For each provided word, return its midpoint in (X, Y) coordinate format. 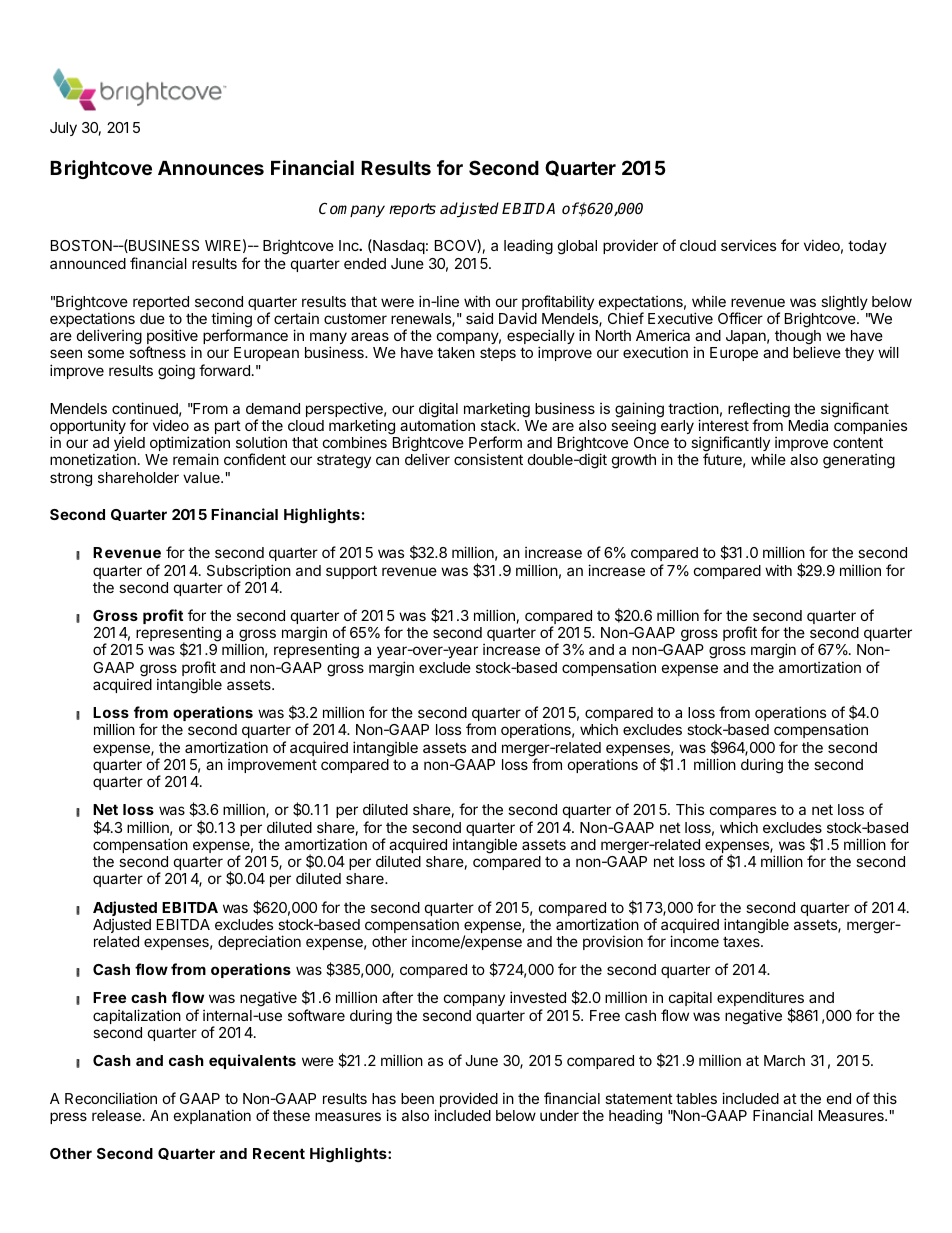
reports (412, 210)
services (748, 245)
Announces (211, 168)
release (116, 1115)
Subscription (249, 573)
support (351, 572)
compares (743, 812)
